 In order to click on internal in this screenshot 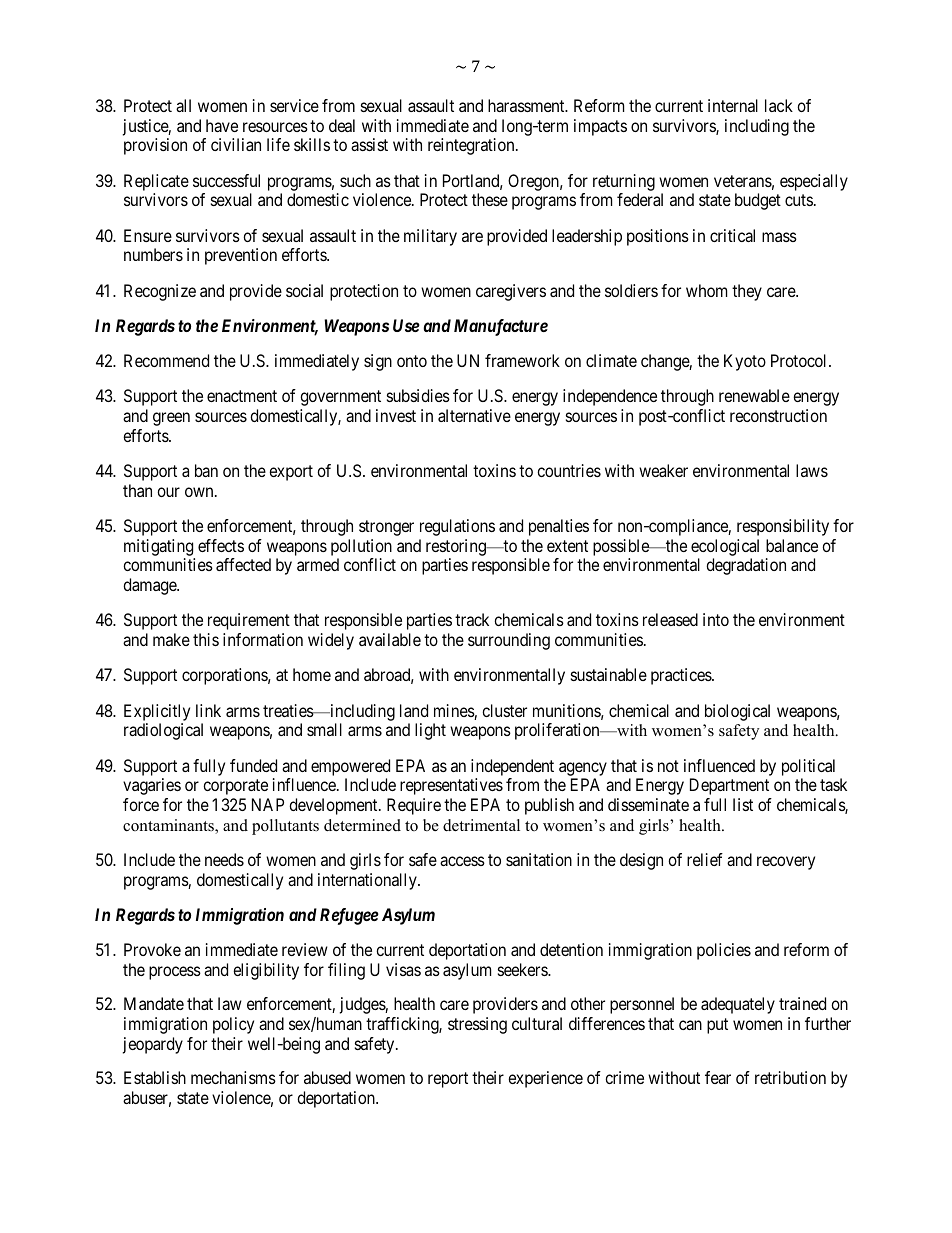, I will do `click(733, 105)`.
